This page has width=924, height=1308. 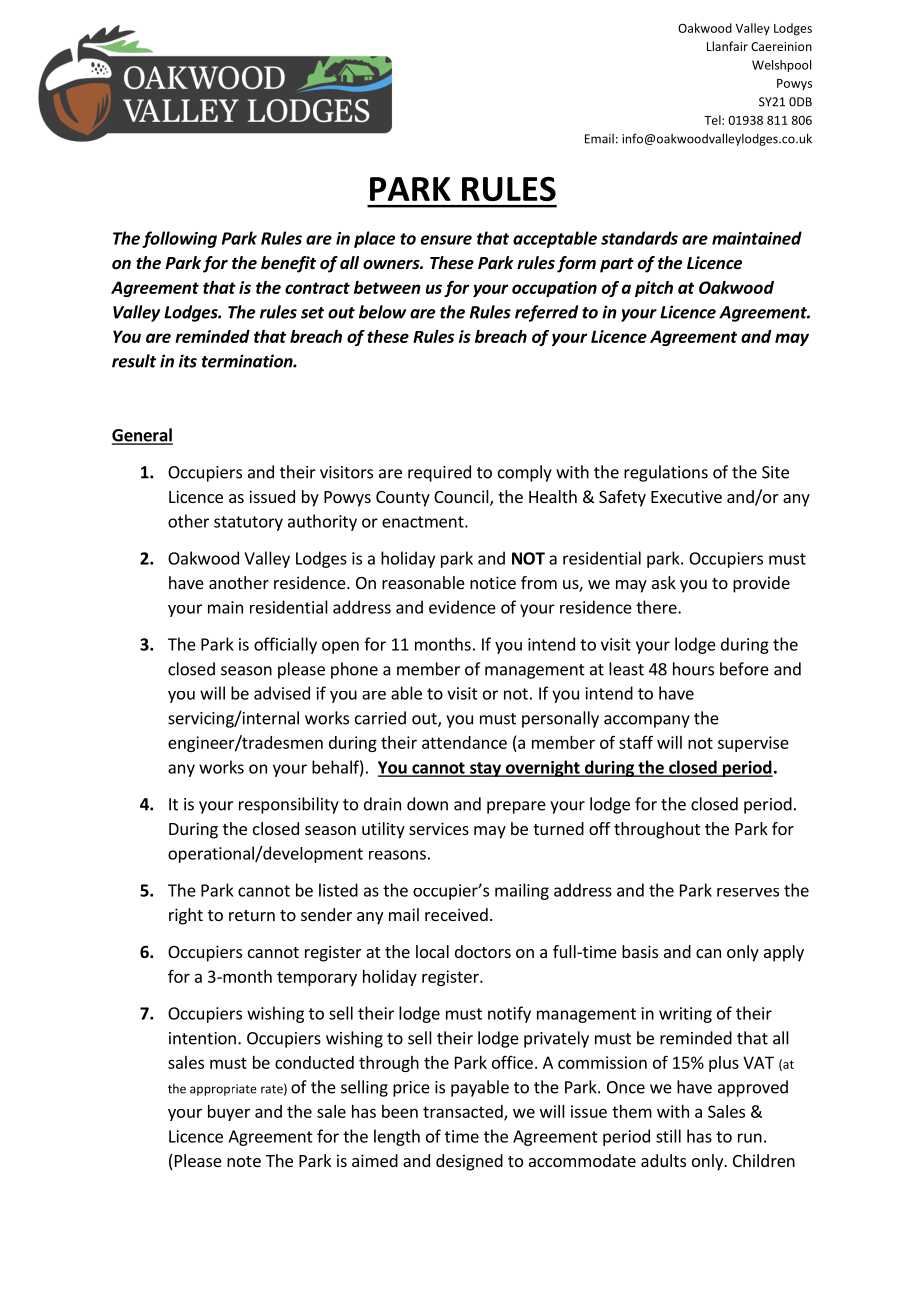 I want to click on pitch, so click(x=654, y=289).
